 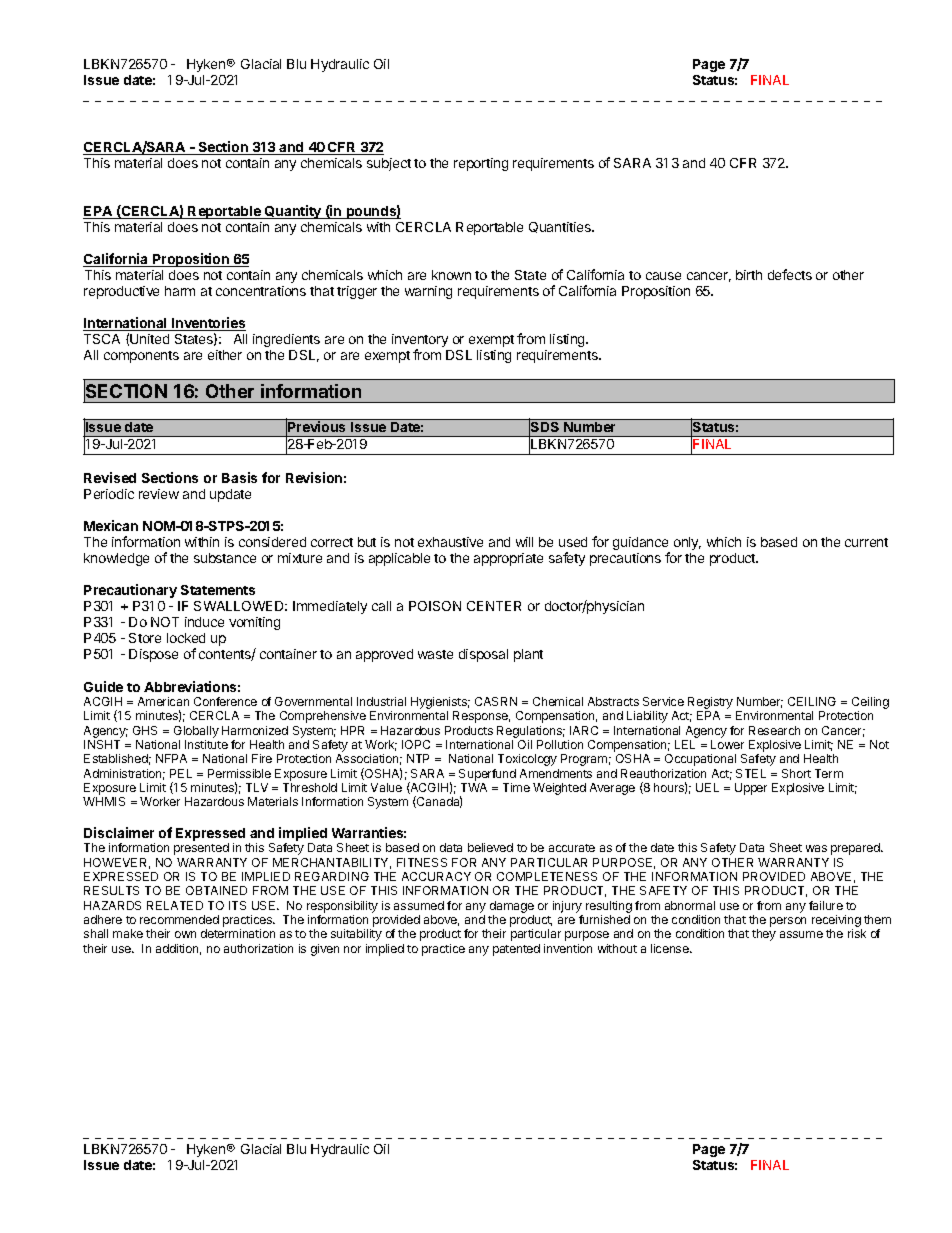 I want to click on current, so click(x=866, y=542).
